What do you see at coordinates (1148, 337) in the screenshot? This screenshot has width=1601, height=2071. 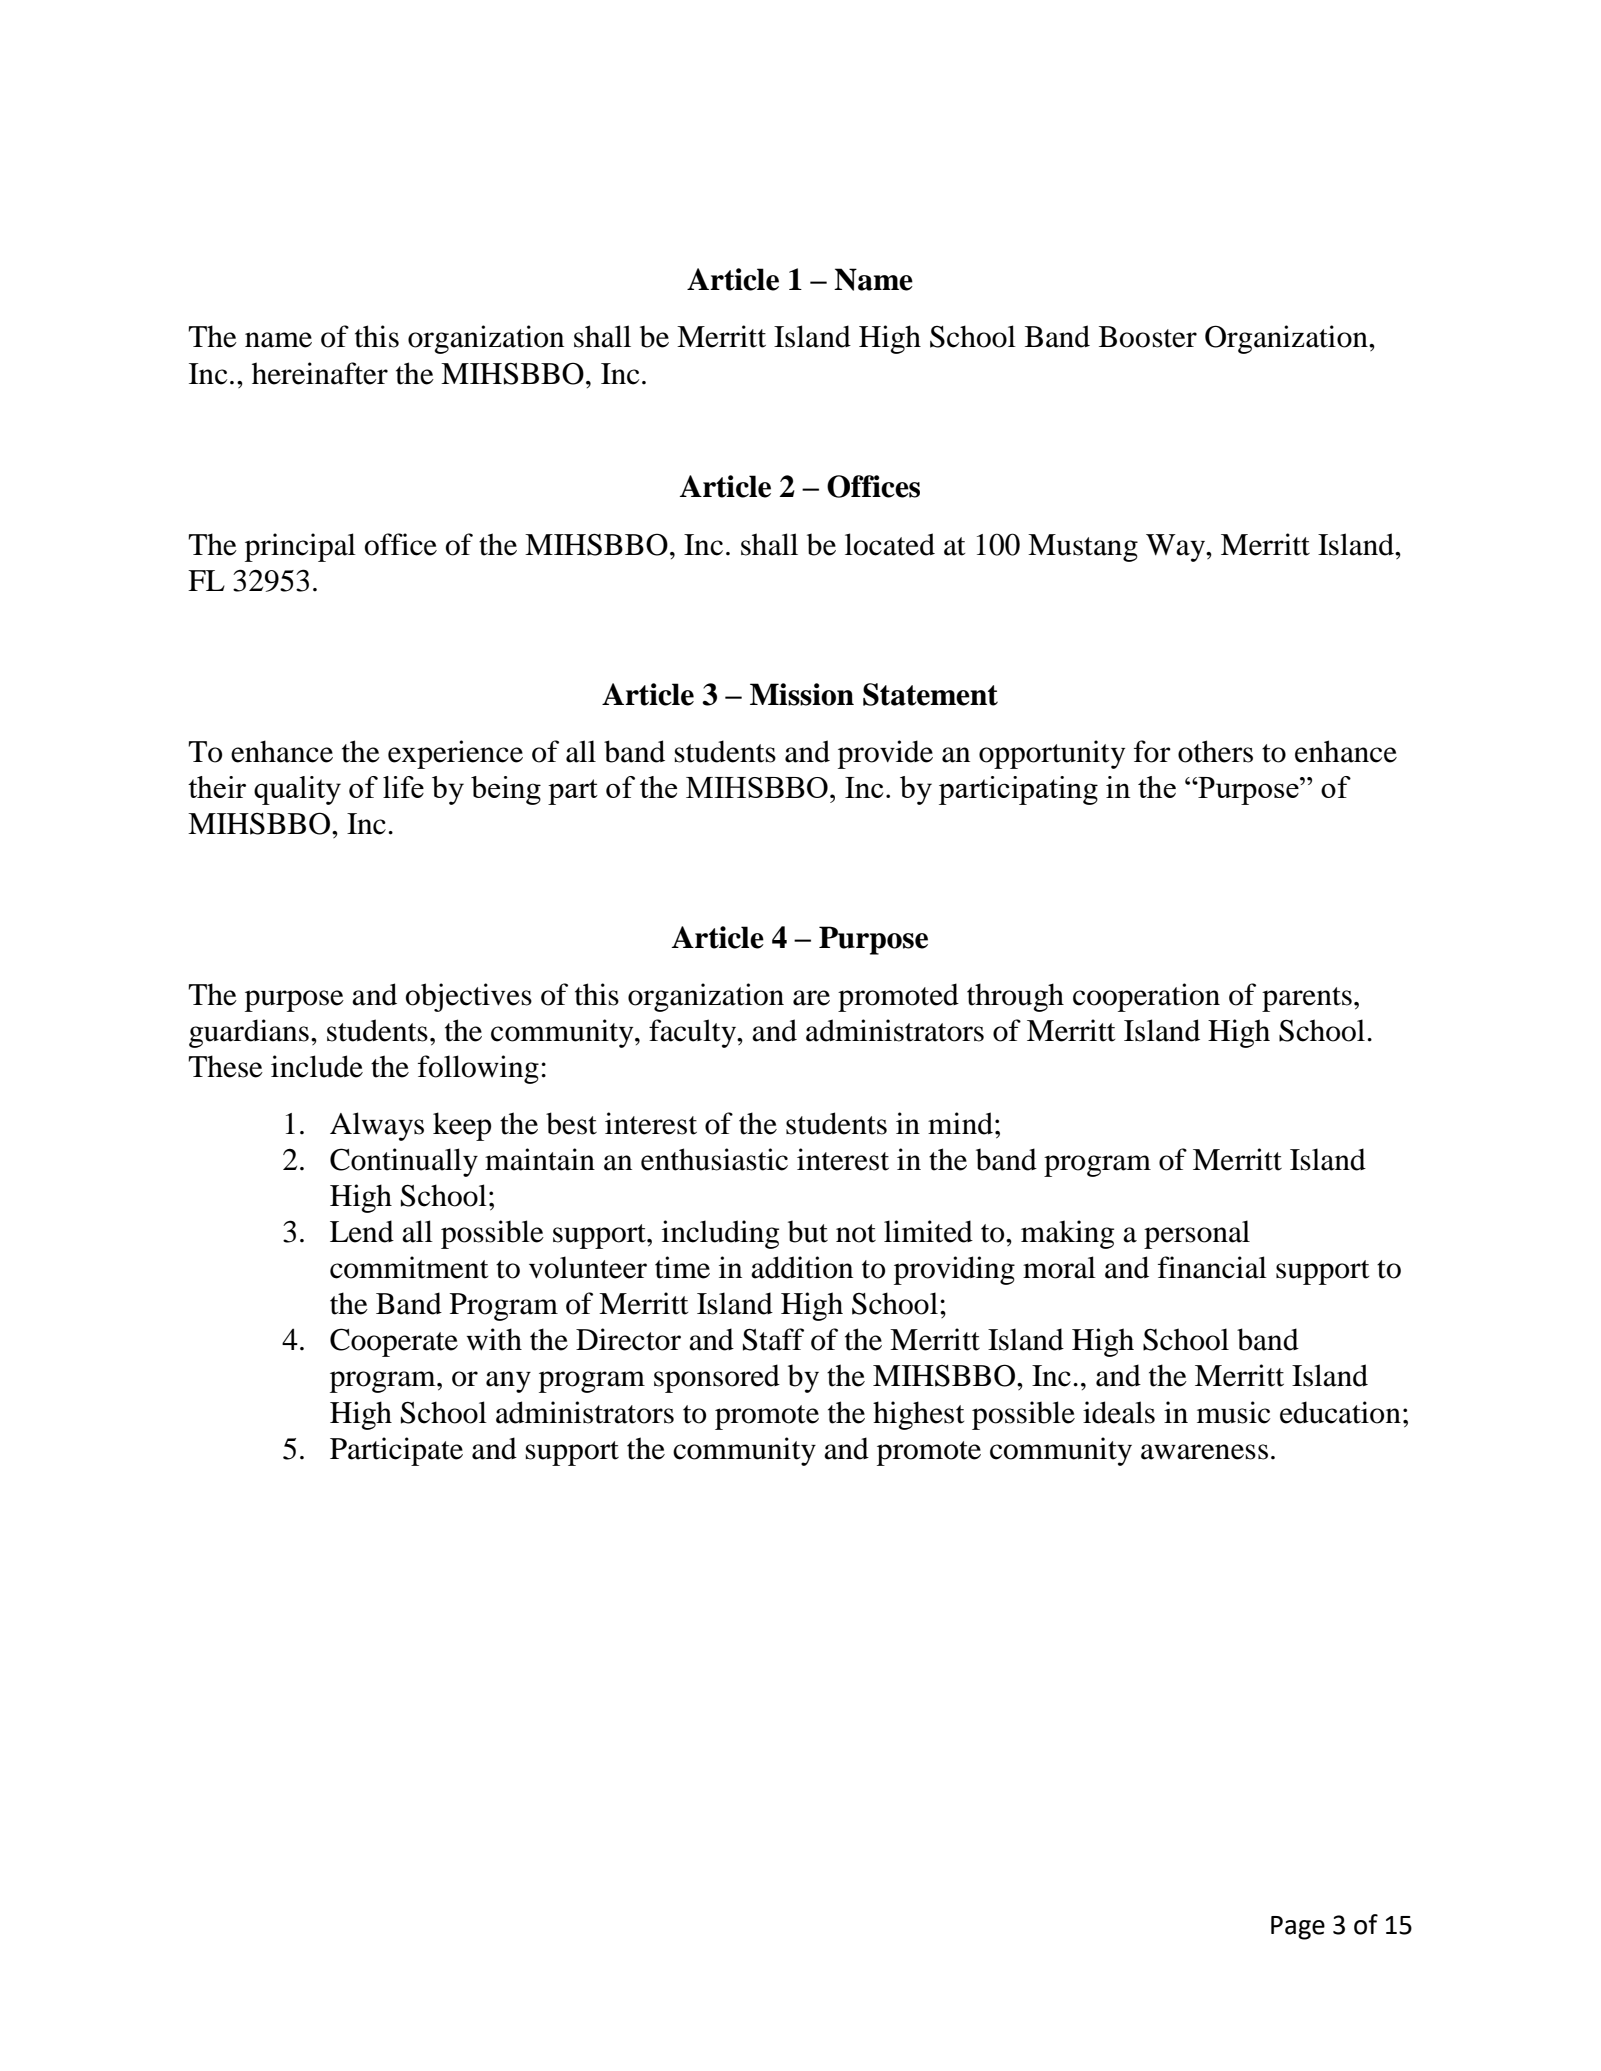 I see `Booster` at bounding box center [1148, 337].
